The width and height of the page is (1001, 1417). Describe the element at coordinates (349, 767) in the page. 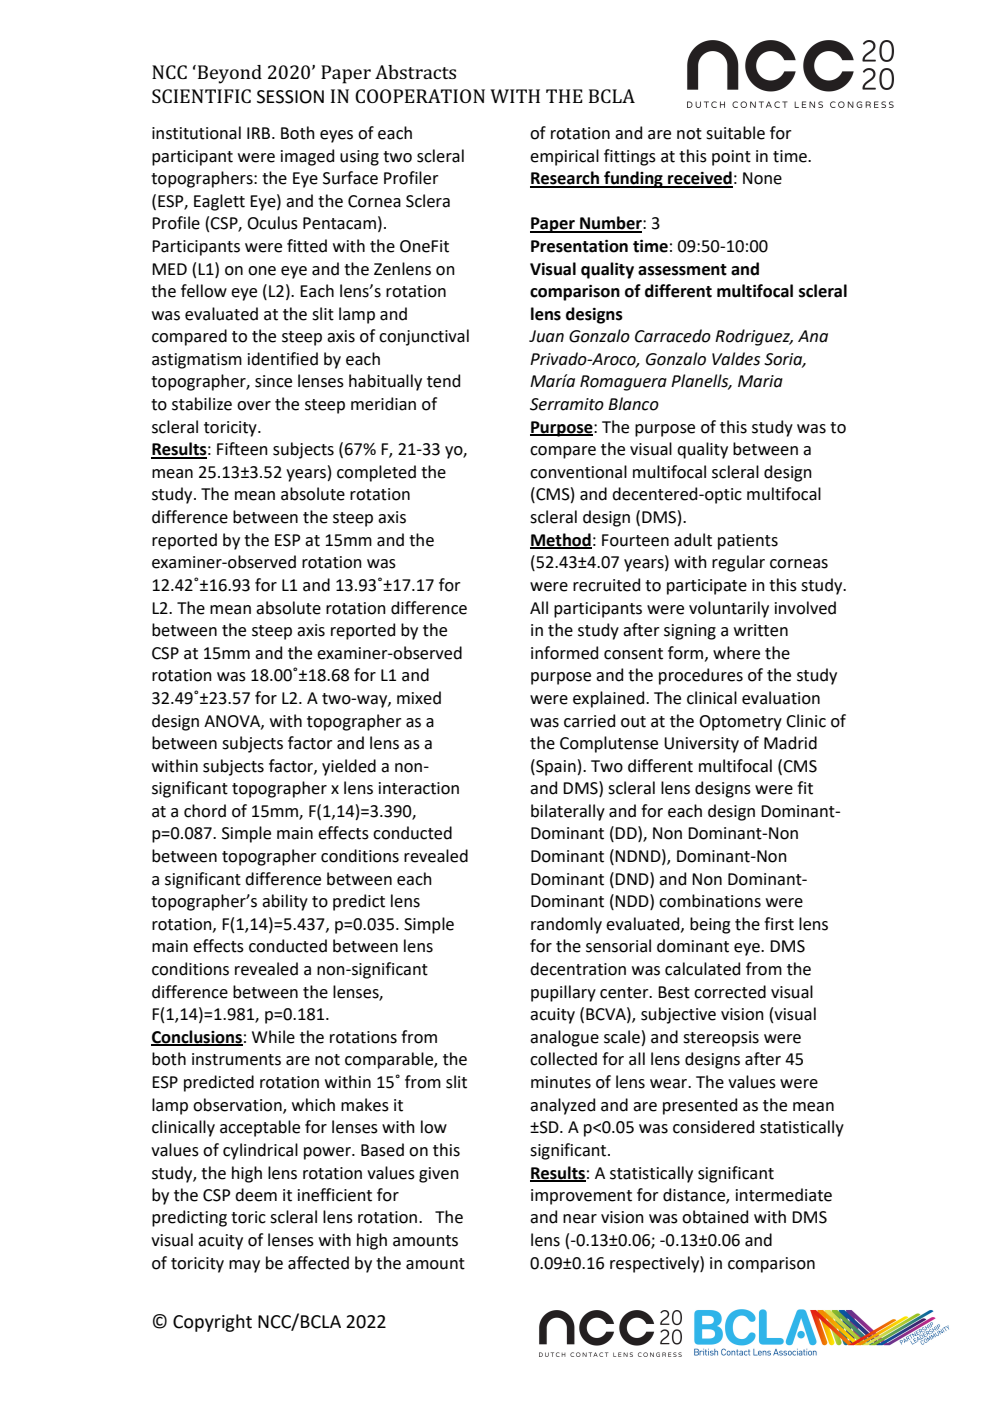

I see `yielded` at that location.
